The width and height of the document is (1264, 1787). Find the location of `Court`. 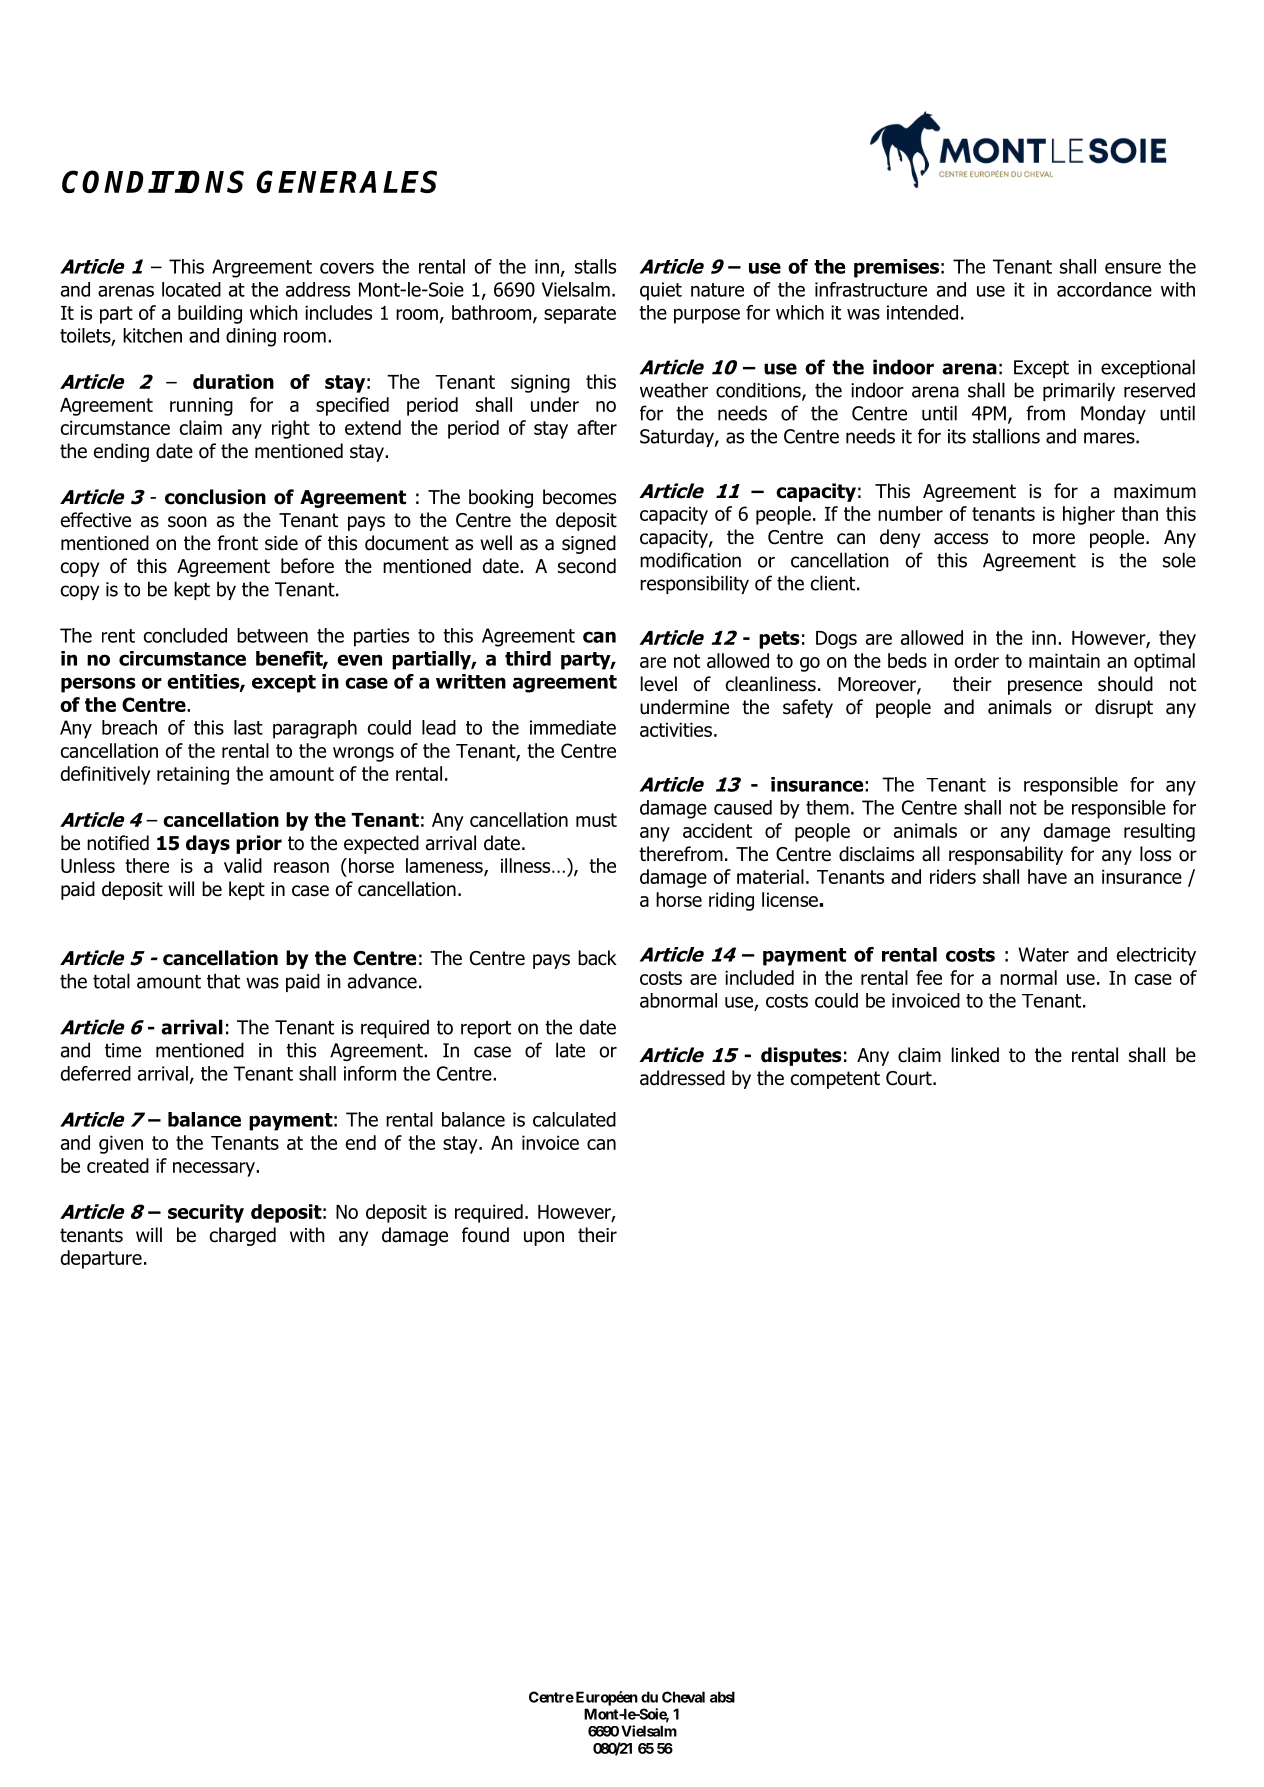

Court is located at coordinates (910, 1078).
